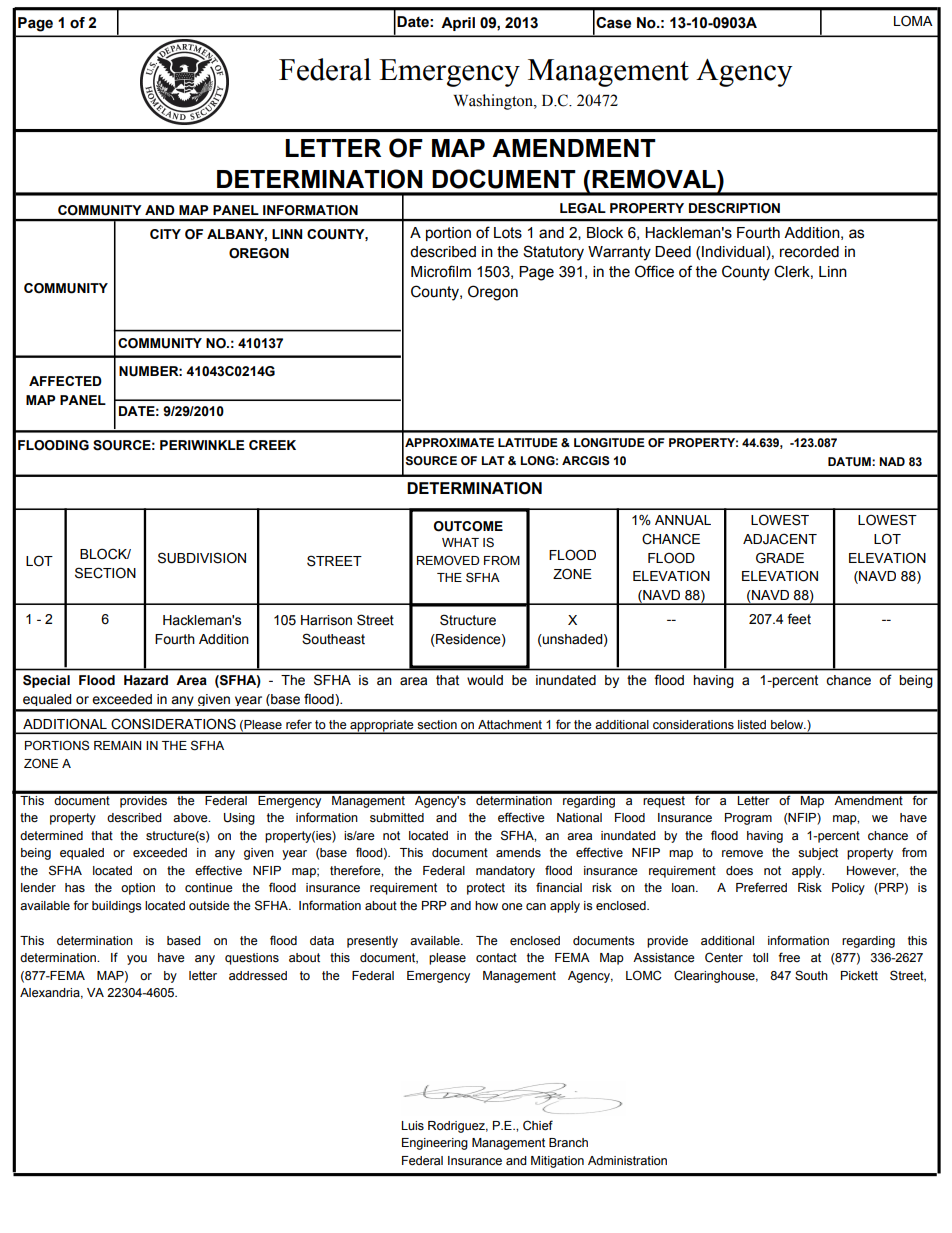  I want to click on Administration, so click(627, 1161).
